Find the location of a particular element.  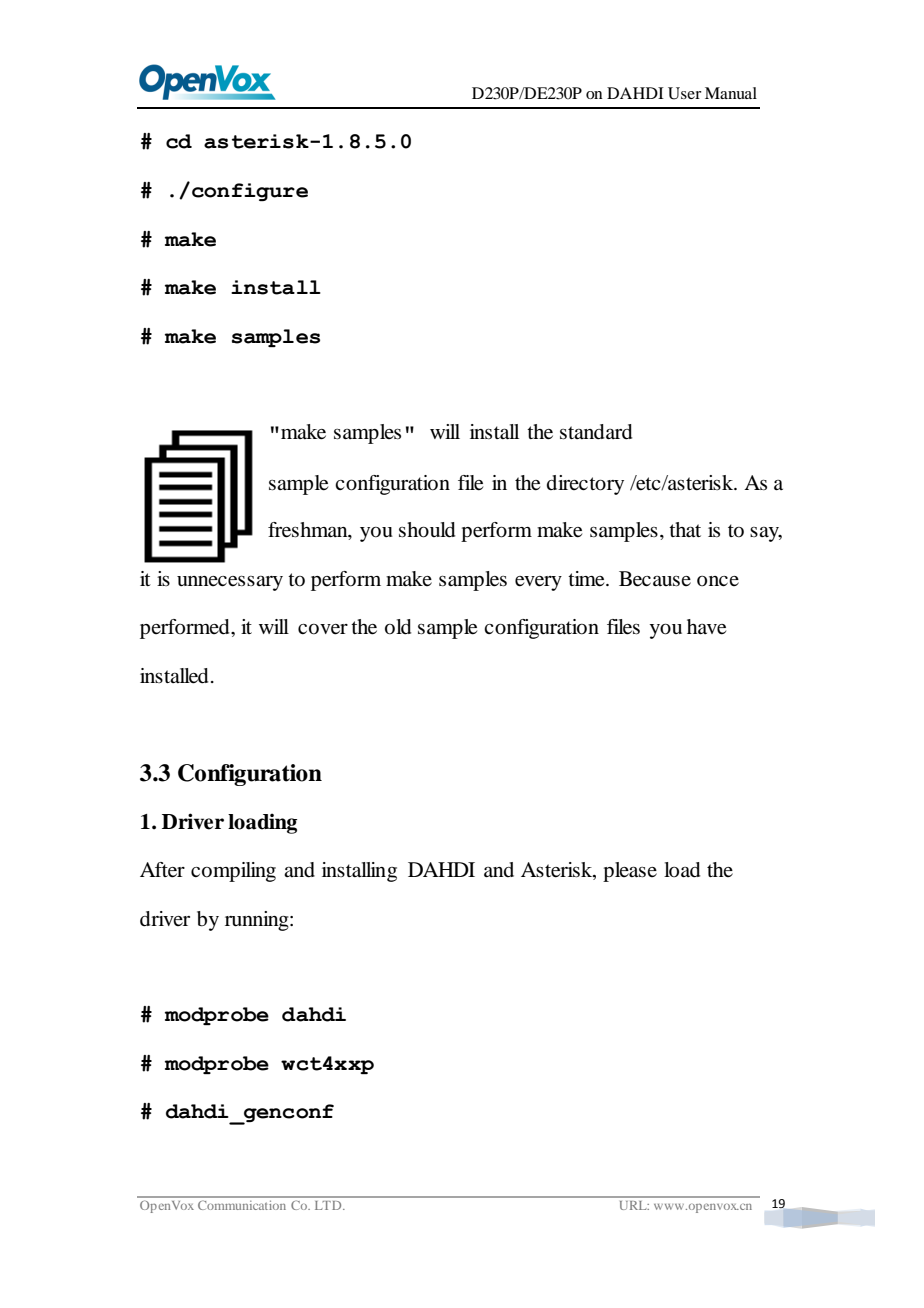

configure is located at coordinates (250, 192).
